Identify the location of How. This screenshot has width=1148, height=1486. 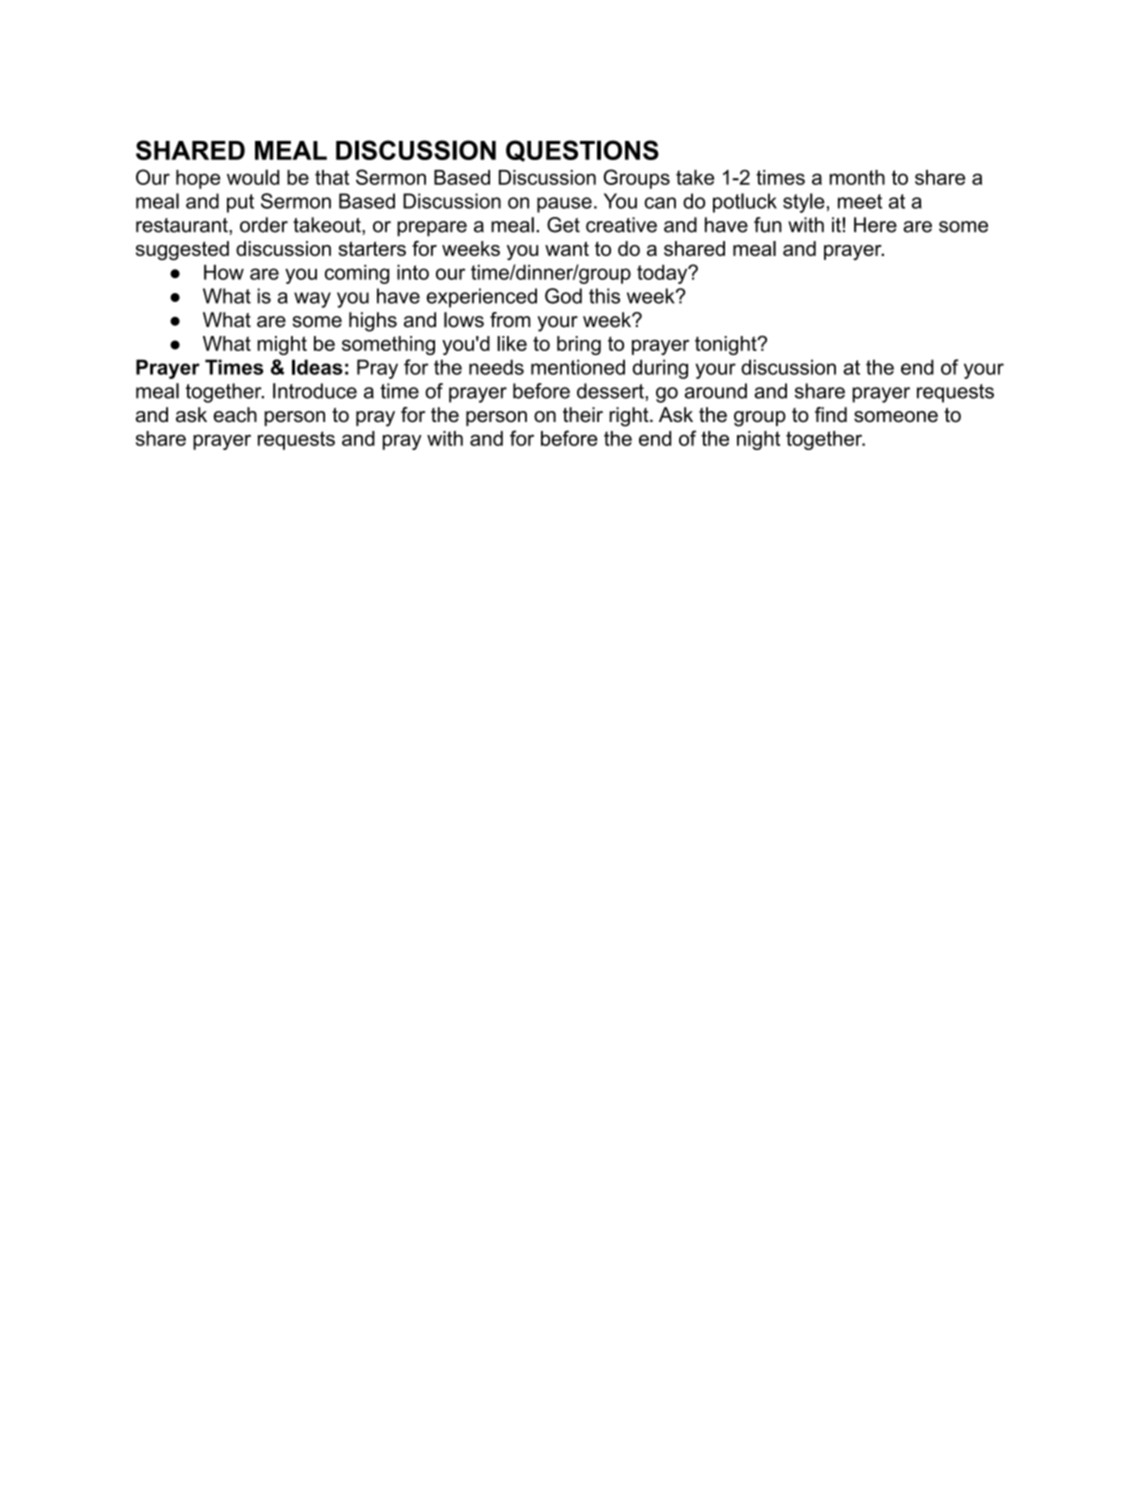
(224, 272).
